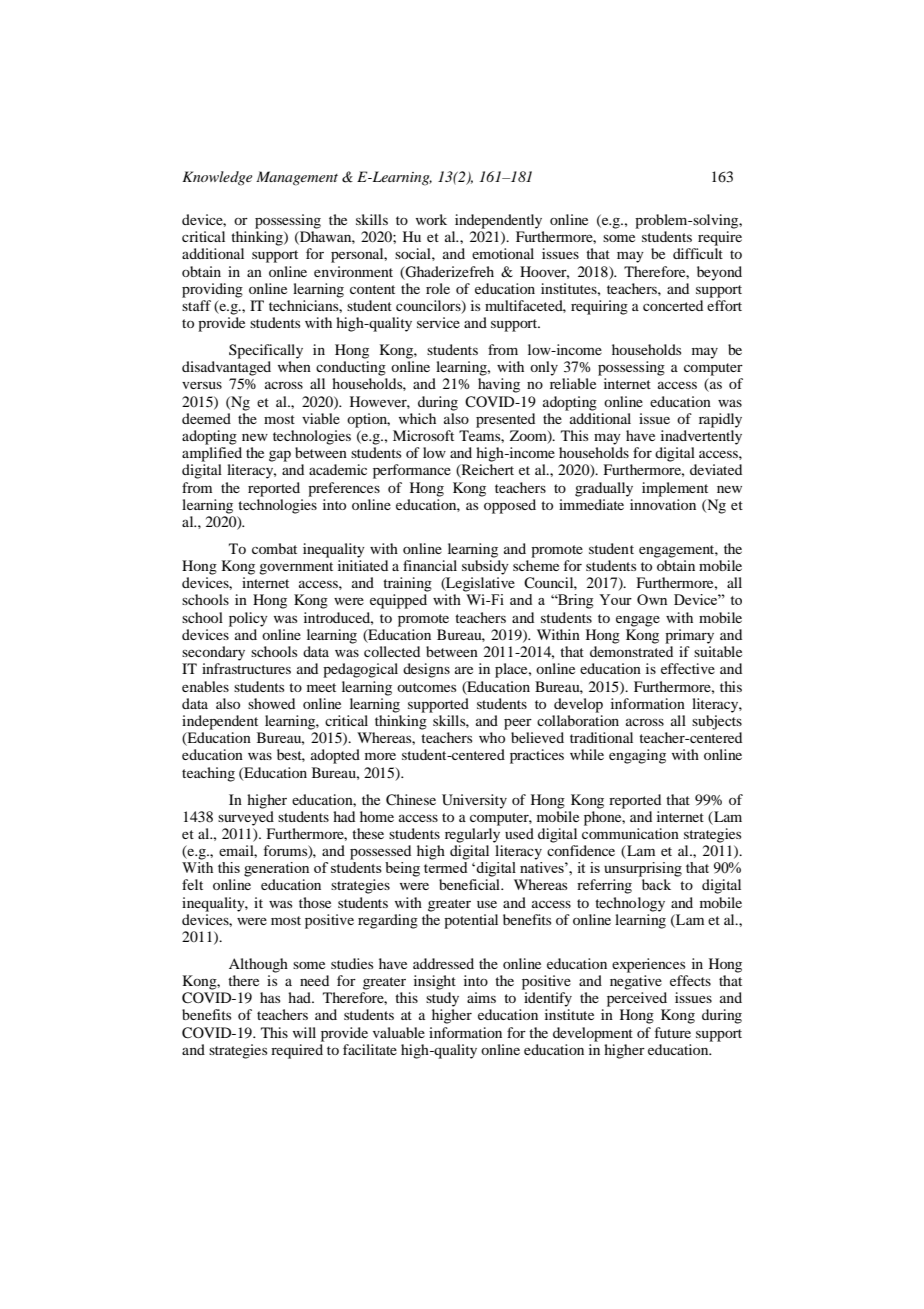 The width and height of the image is (924, 1309). Describe the element at coordinates (217, 178) in the image. I see `Knowledge` at that location.
